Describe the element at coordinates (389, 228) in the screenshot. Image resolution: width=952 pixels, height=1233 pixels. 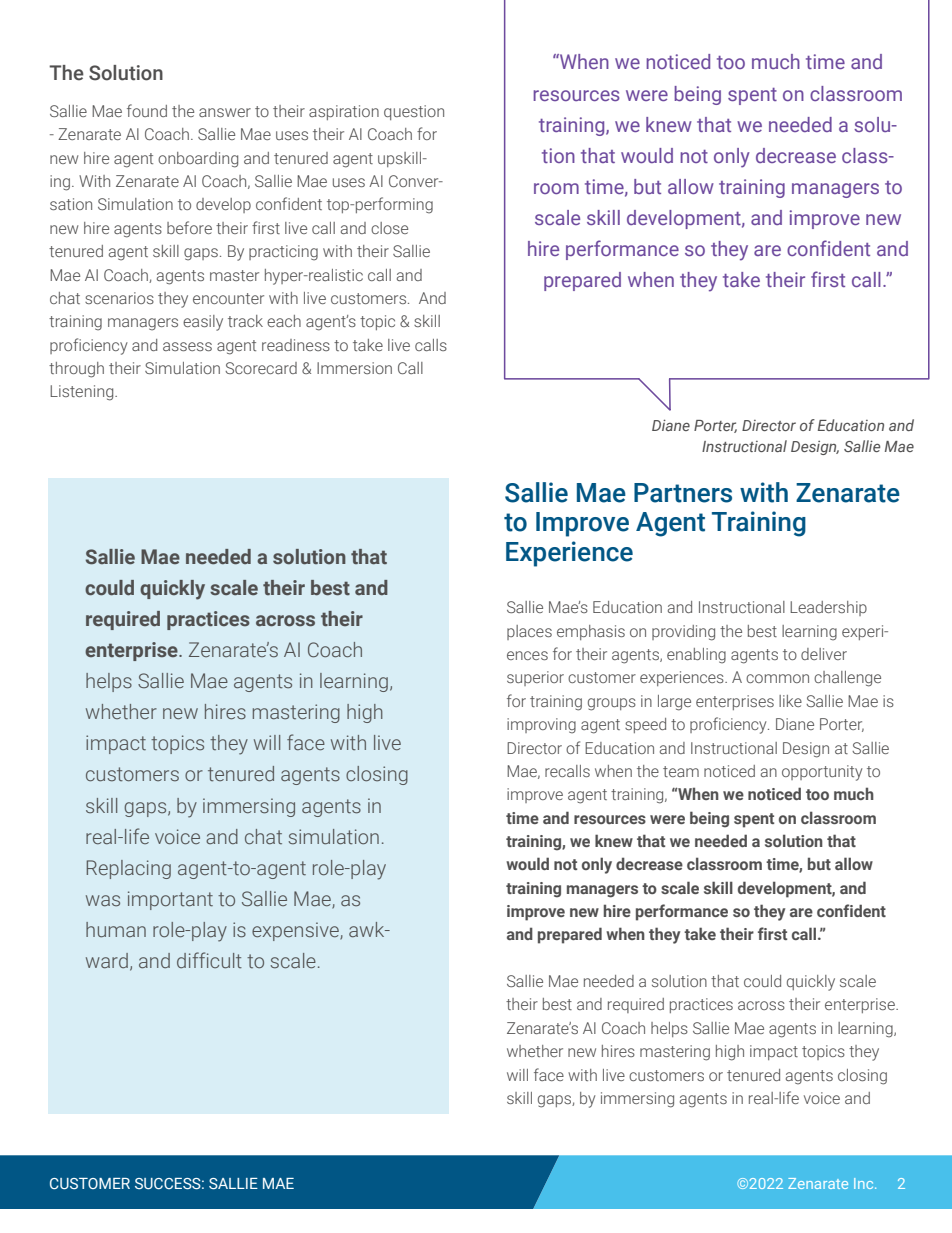
I see `close` at that location.
